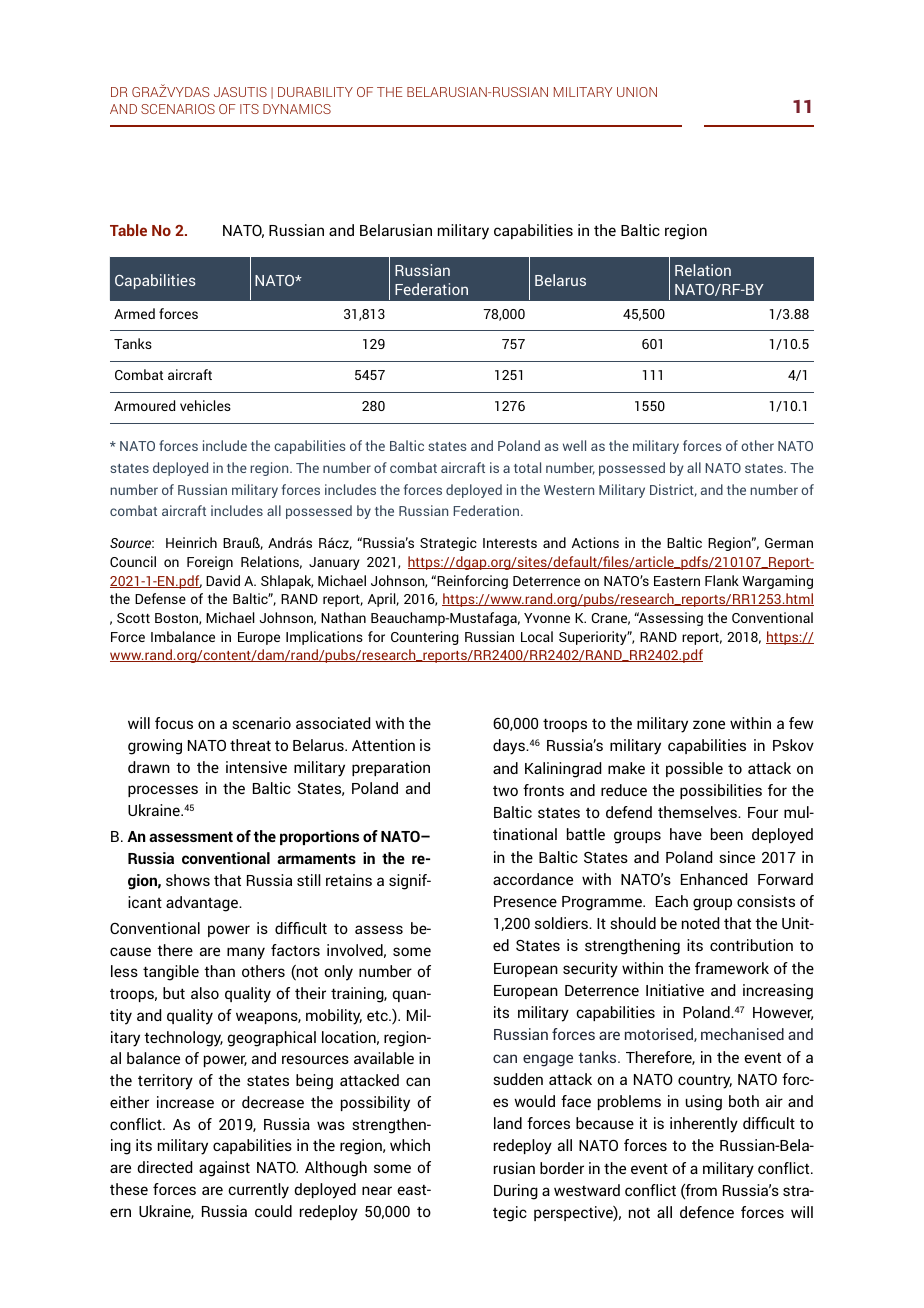  What do you see at coordinates (160, 598) in the screenshot?
I see `Defense` at bounding box center [160, 598].
